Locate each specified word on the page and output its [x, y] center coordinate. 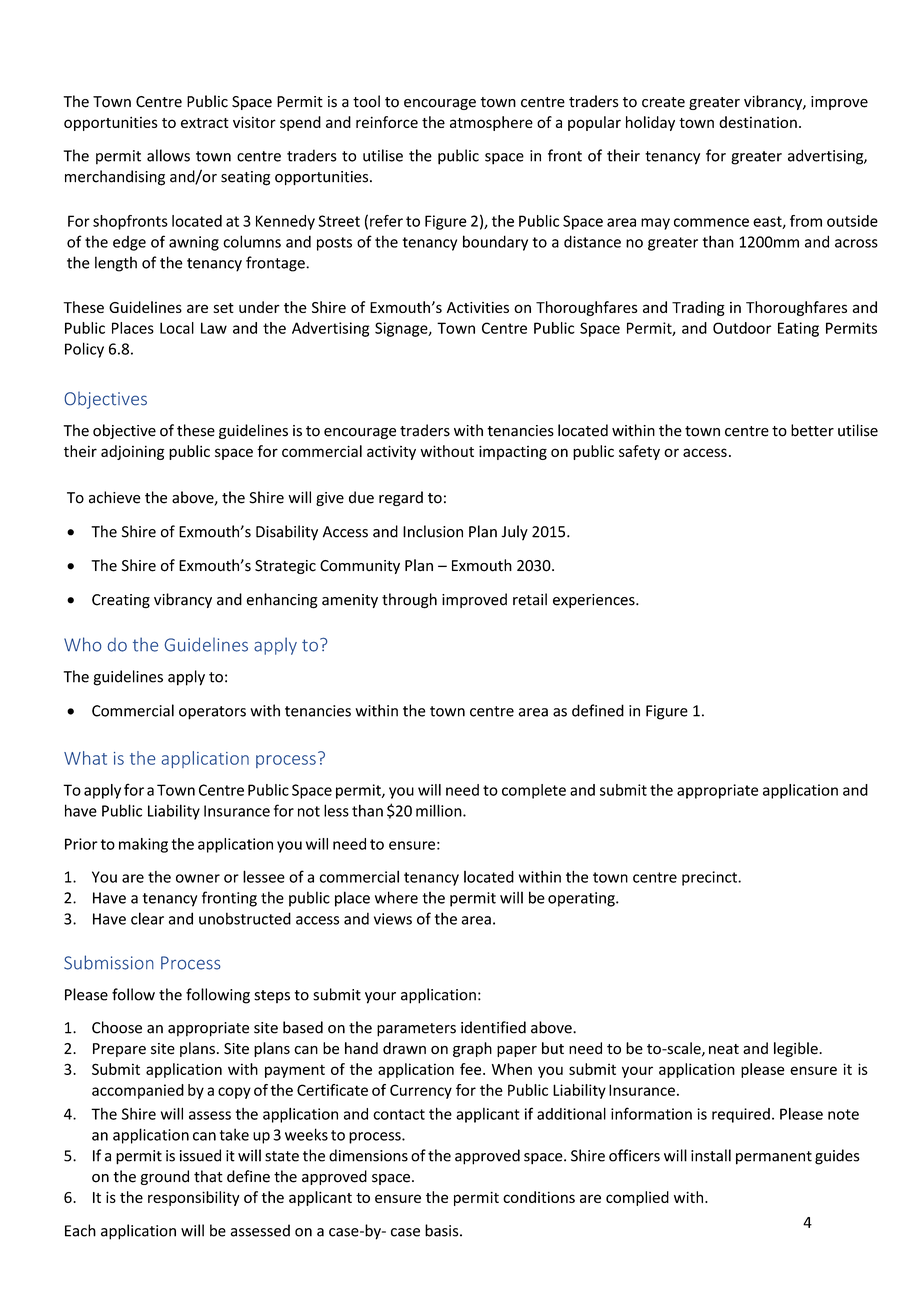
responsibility [194, 1198]
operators [212, 713]
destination [758, 122]
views [393, 919]
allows [168, 155]
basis [443, 1230]
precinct [710, 878]
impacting [513, 452]
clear [147, 918]
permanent [774, 1158]
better [812, 430]
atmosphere [491, 123]
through [409, 601]
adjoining [132, 452]
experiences [595, 601]
